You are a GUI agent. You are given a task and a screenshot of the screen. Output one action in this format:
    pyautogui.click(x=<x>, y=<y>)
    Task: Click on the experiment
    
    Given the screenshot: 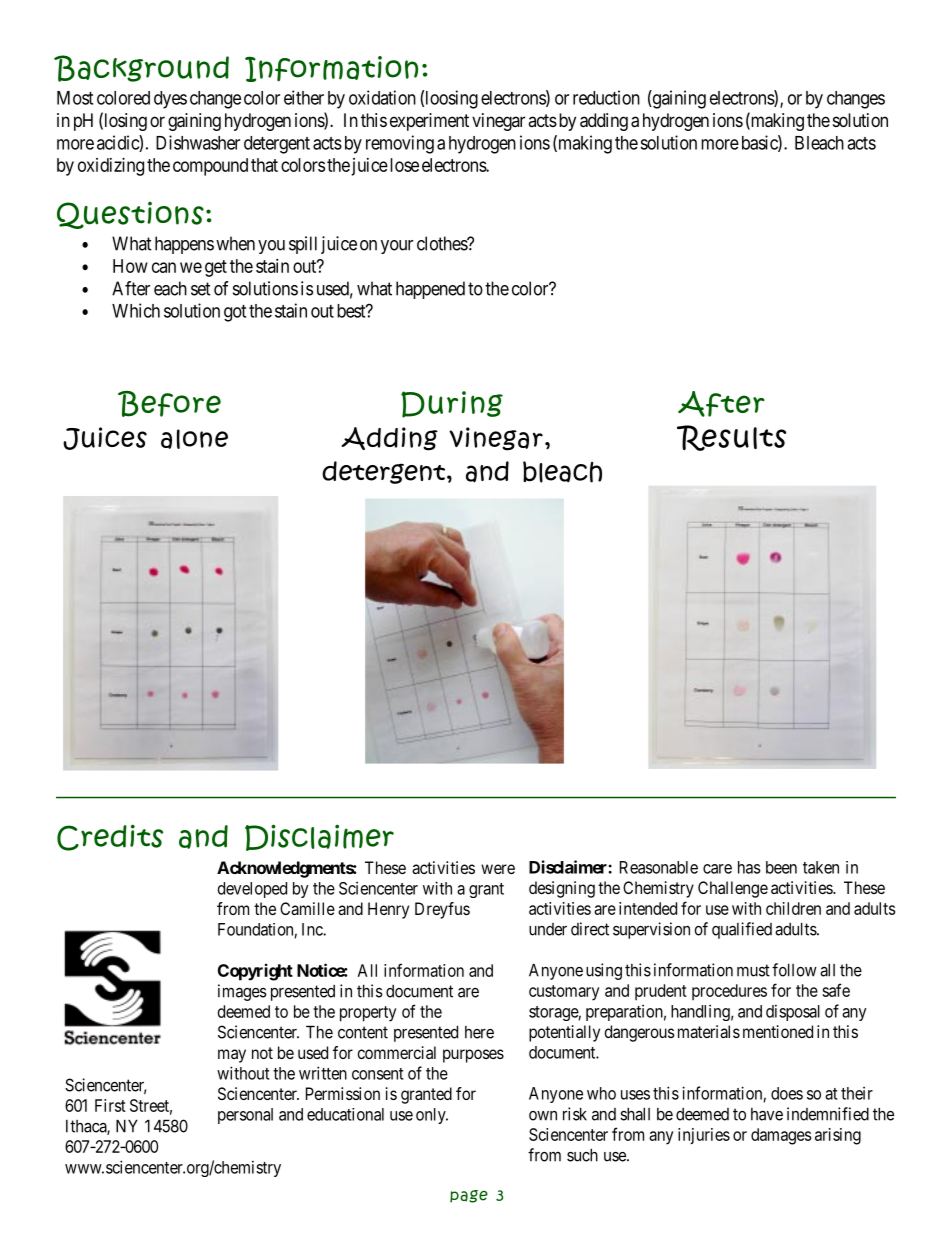 What is the action you would take?
    pyautogui.click(x=429, y=122)
